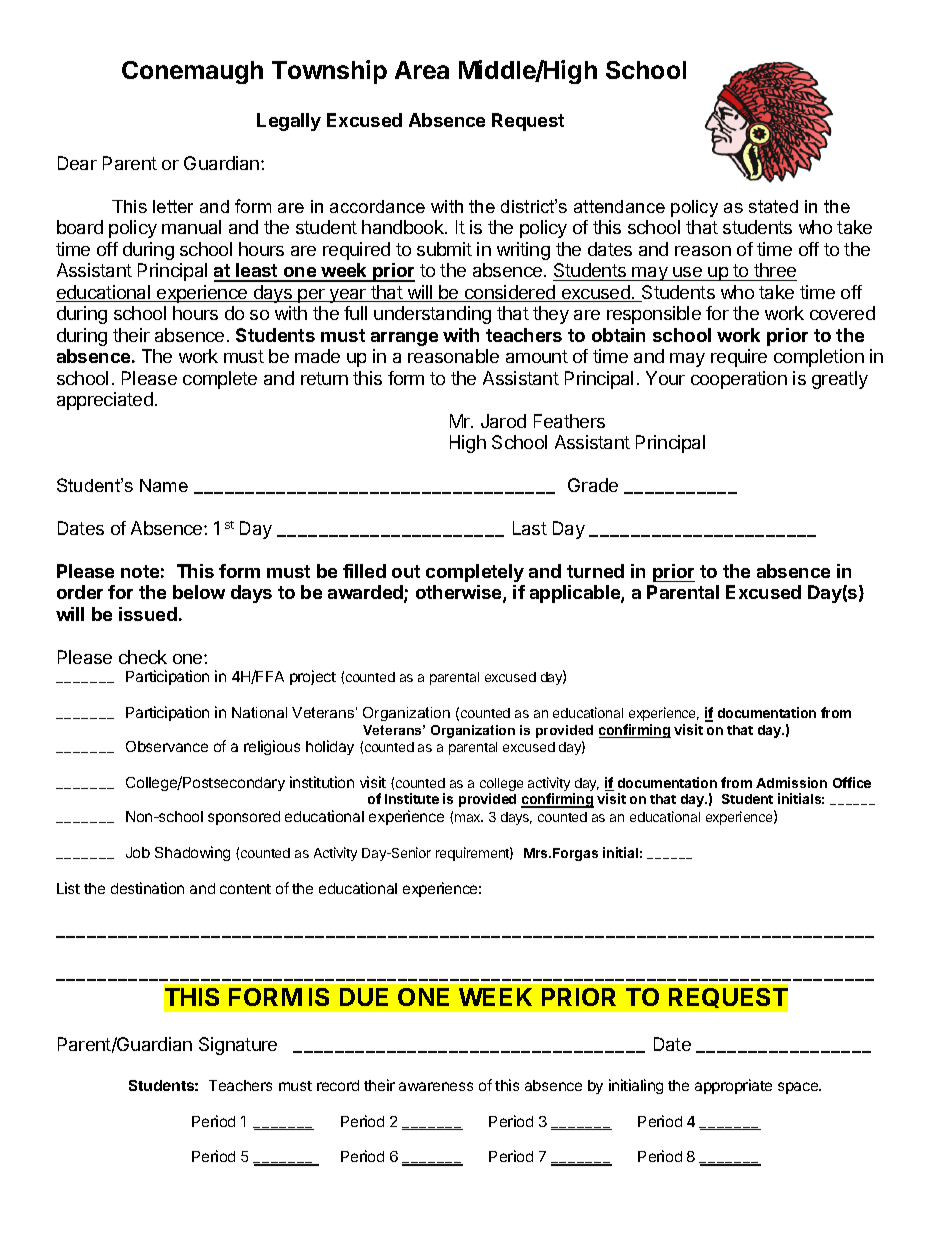 The width and height of the screenshot is (952, 1233). What do you see at coordinates (422, 70) in the screenshot?
I see `Area` at bounding box center [422, 70].
